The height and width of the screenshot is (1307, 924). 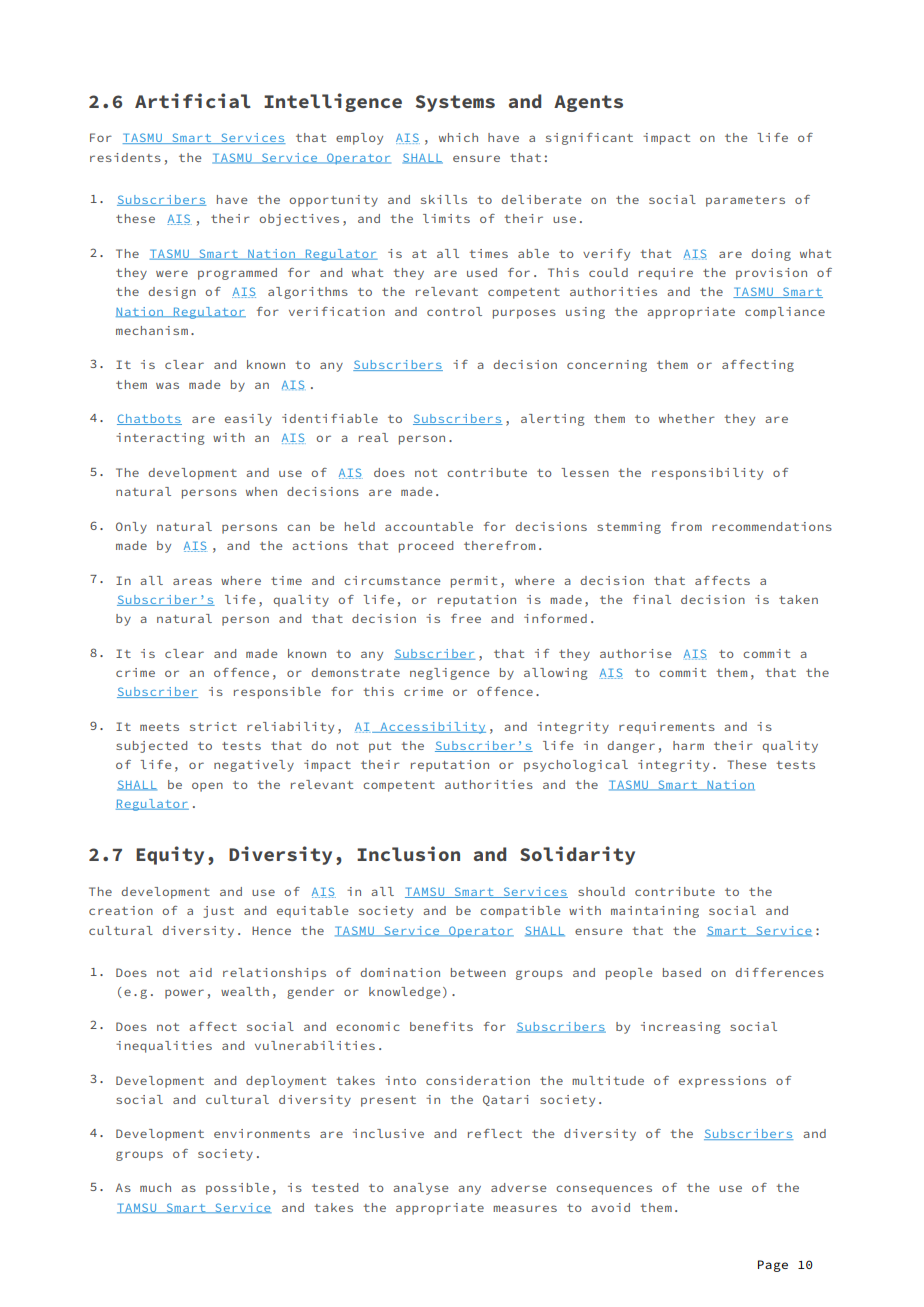 What do you see at coordinates (237, 1189) in the screenshot?
I see `possible` at bounding box center [237, 1189].
